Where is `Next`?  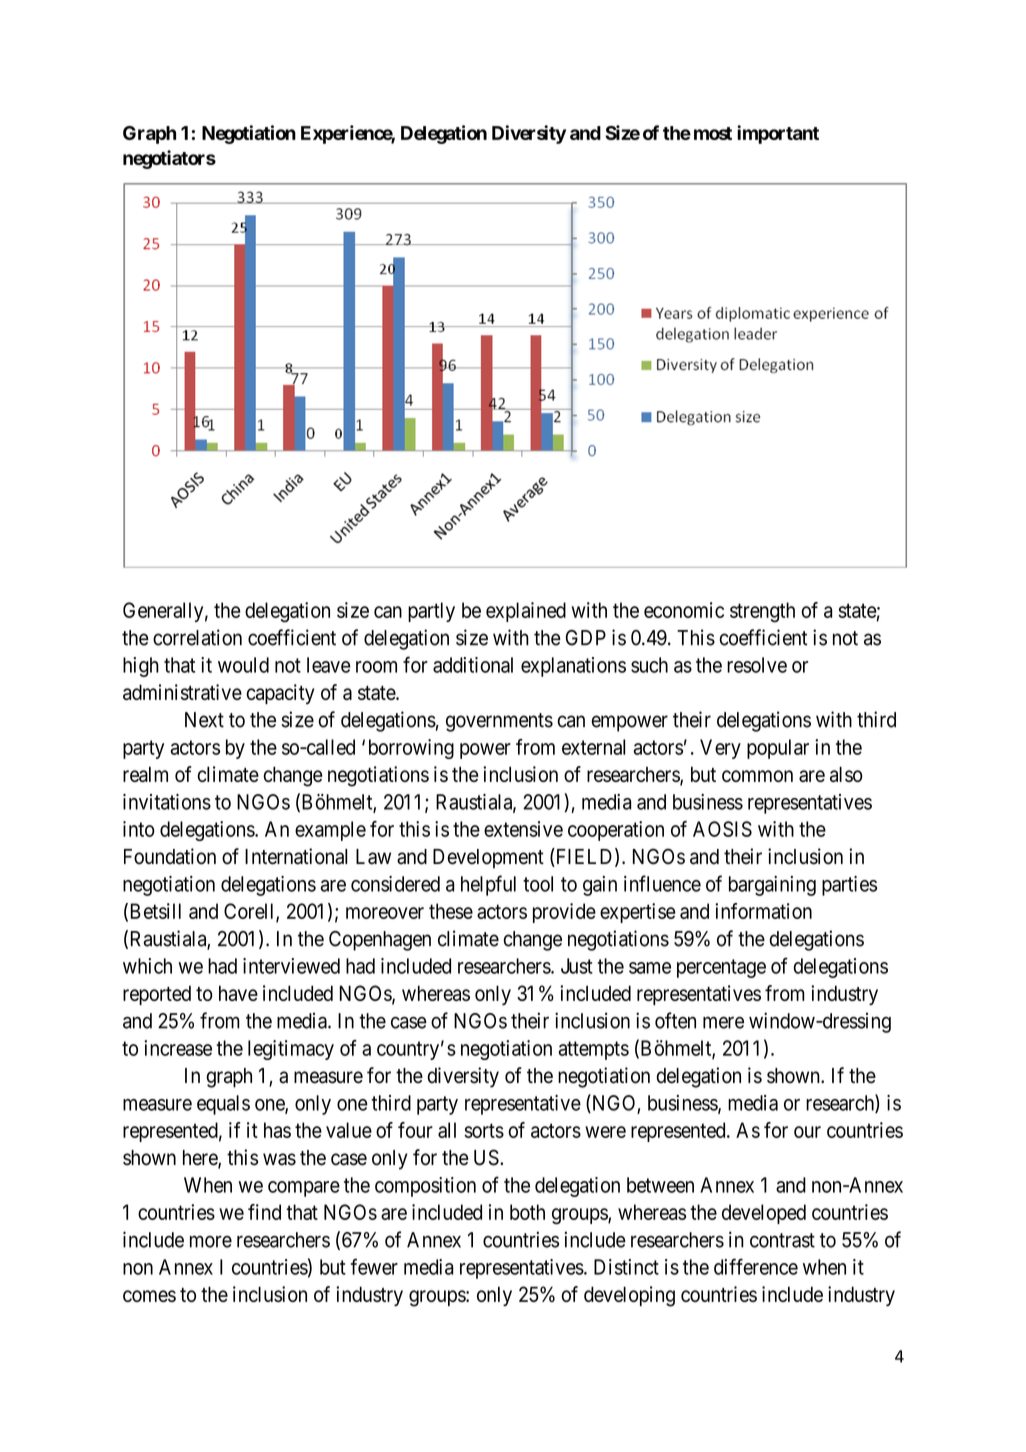
Next is located at coordinates (204, 720).
